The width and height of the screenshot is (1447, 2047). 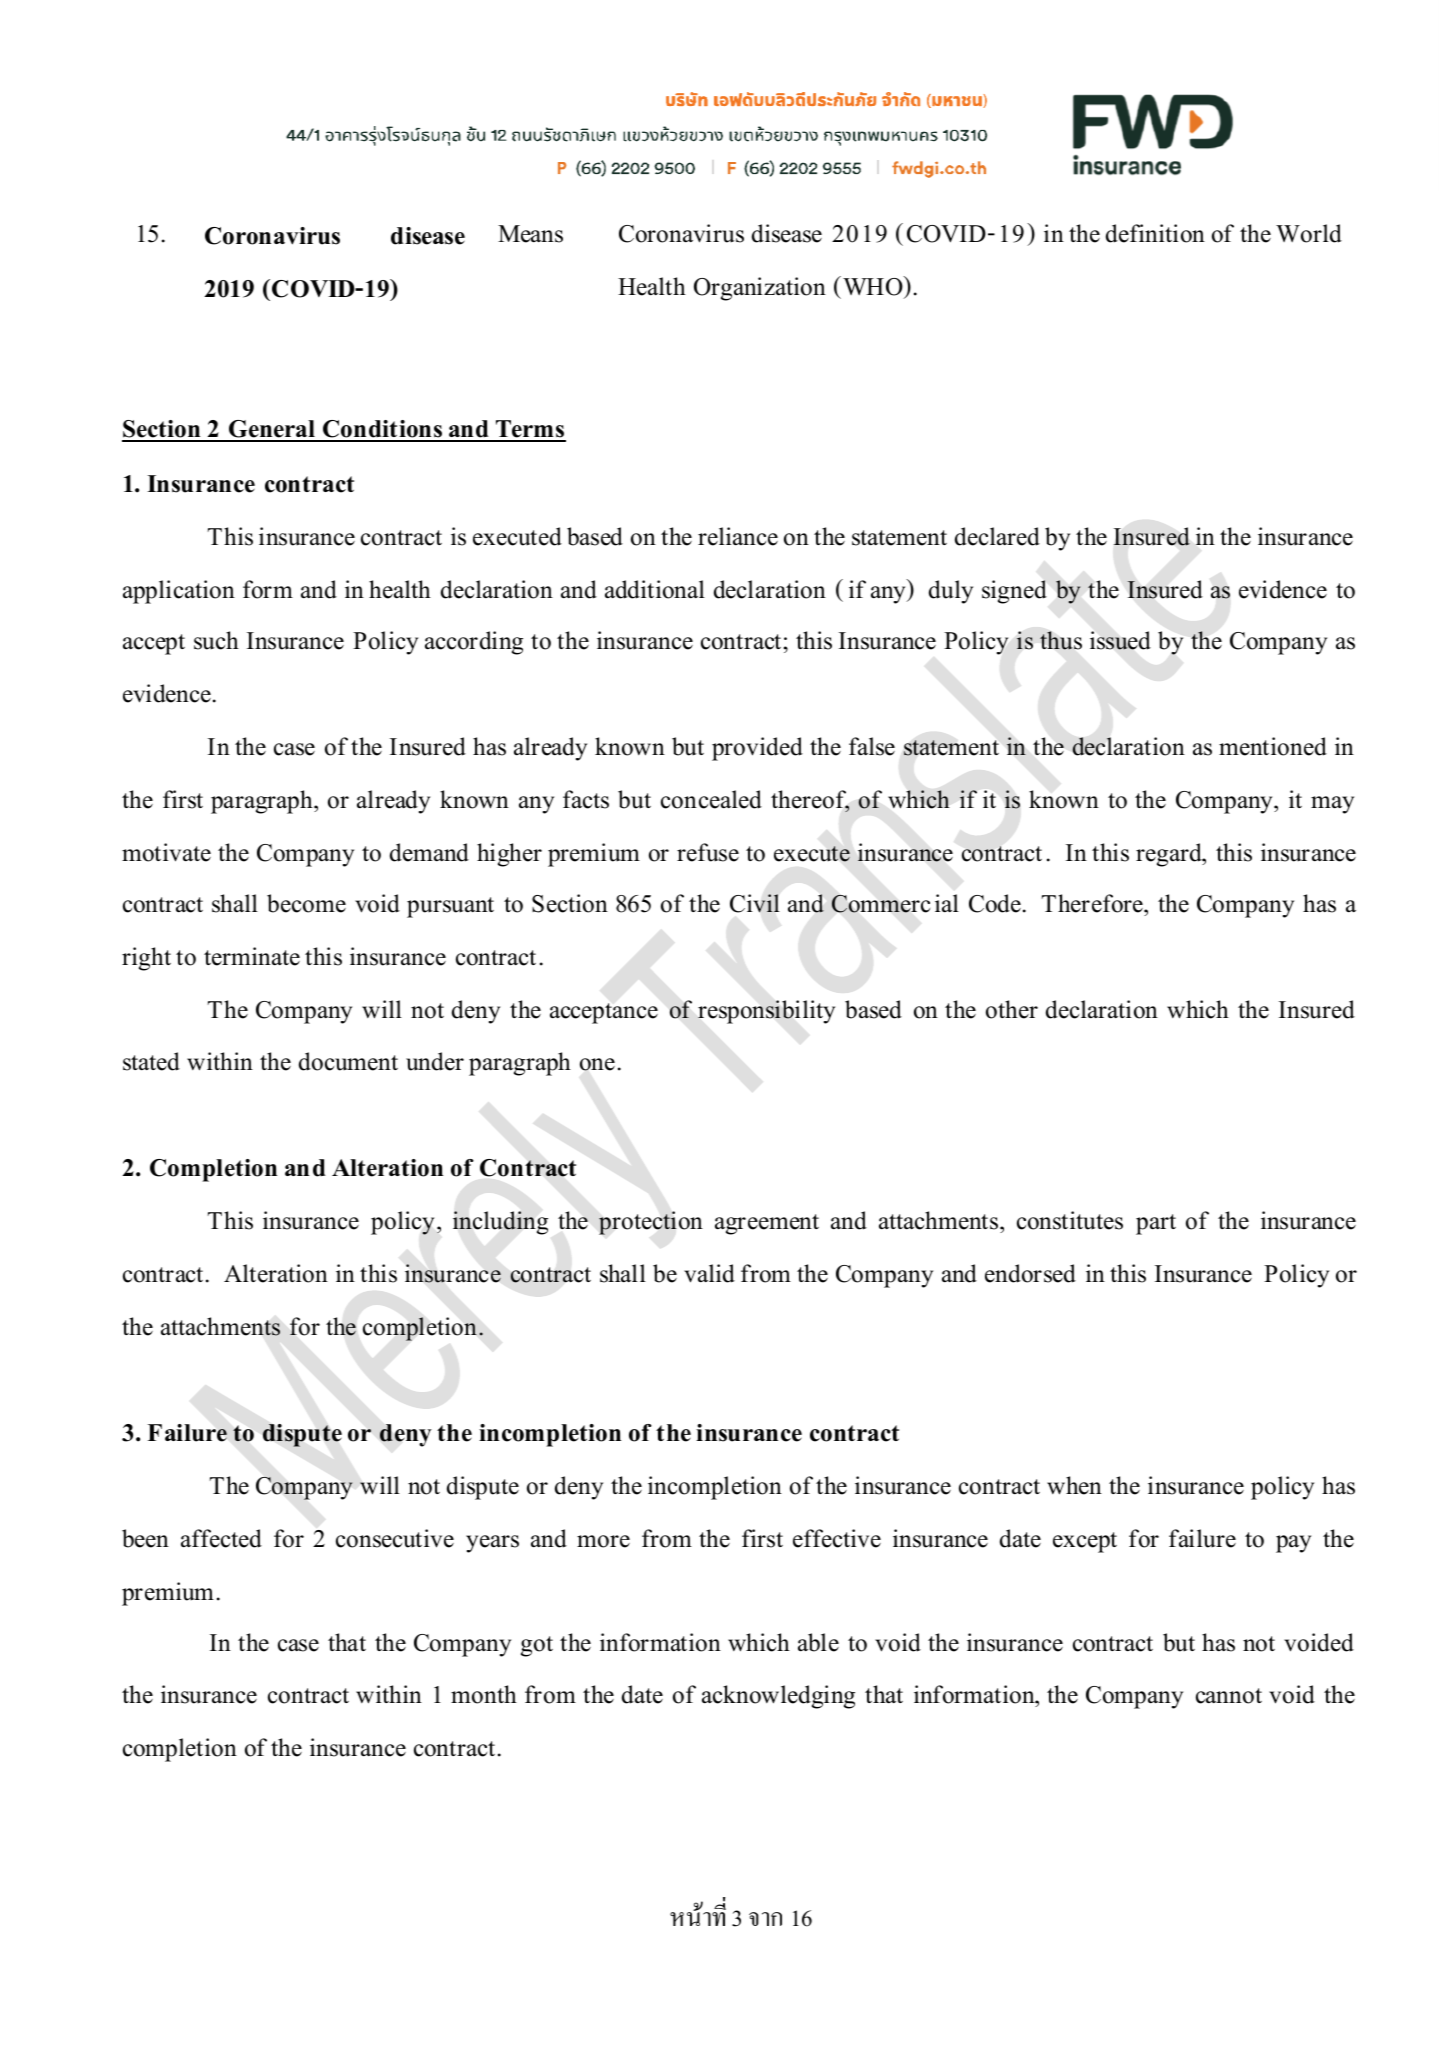 What do you see at coordinates (767, 1224) in the screenshot?
I see `agreement` at bounding box center [767, 1224].
